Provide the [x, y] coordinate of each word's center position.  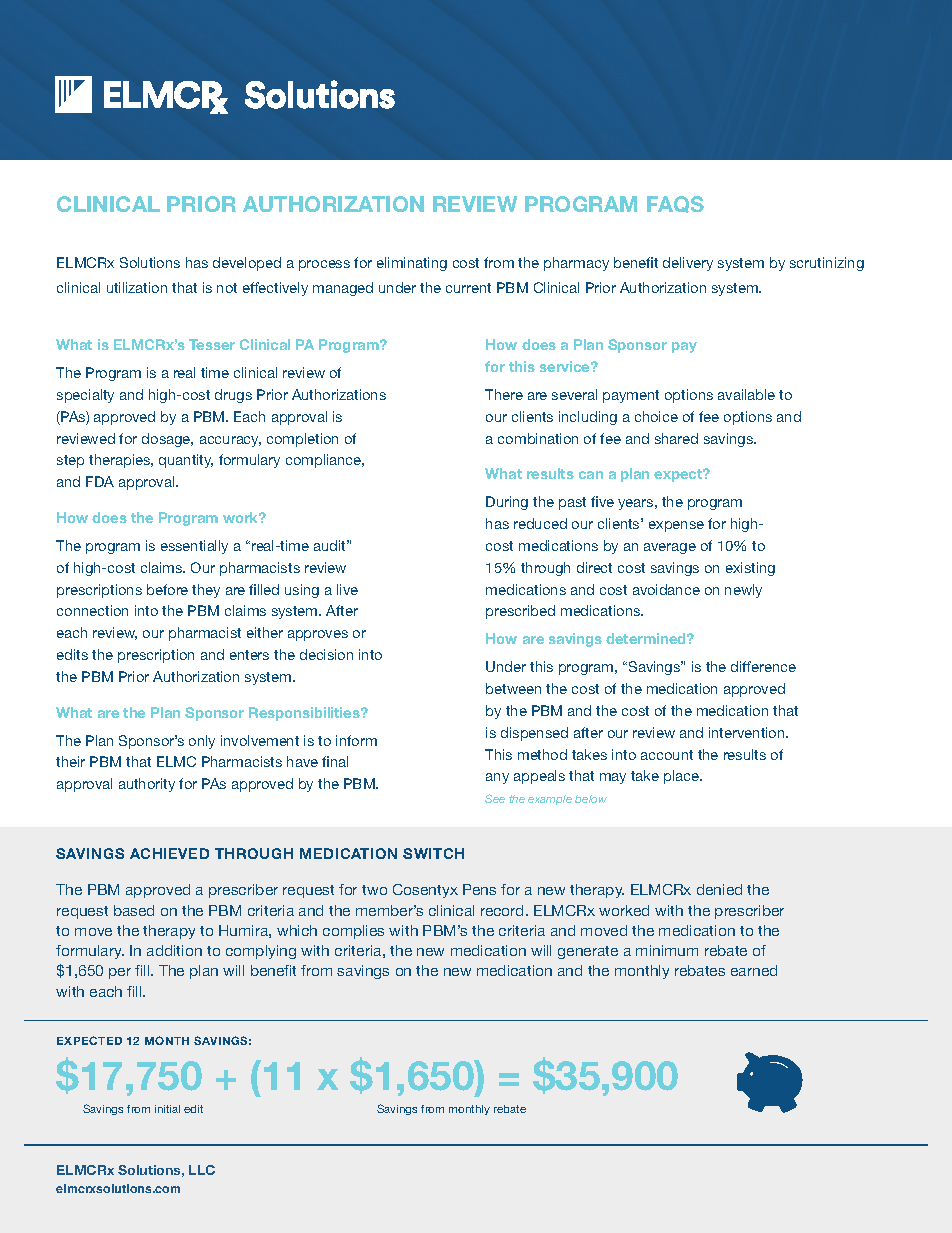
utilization [137, 287]
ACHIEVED [169, 853]
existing [750, 569]
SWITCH [433, 853]
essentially [194, 547]
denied [719, 889]
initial [167, 1109]
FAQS [675, 204]
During [507, 503]
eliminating [412, 264]
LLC [202, 1170]
